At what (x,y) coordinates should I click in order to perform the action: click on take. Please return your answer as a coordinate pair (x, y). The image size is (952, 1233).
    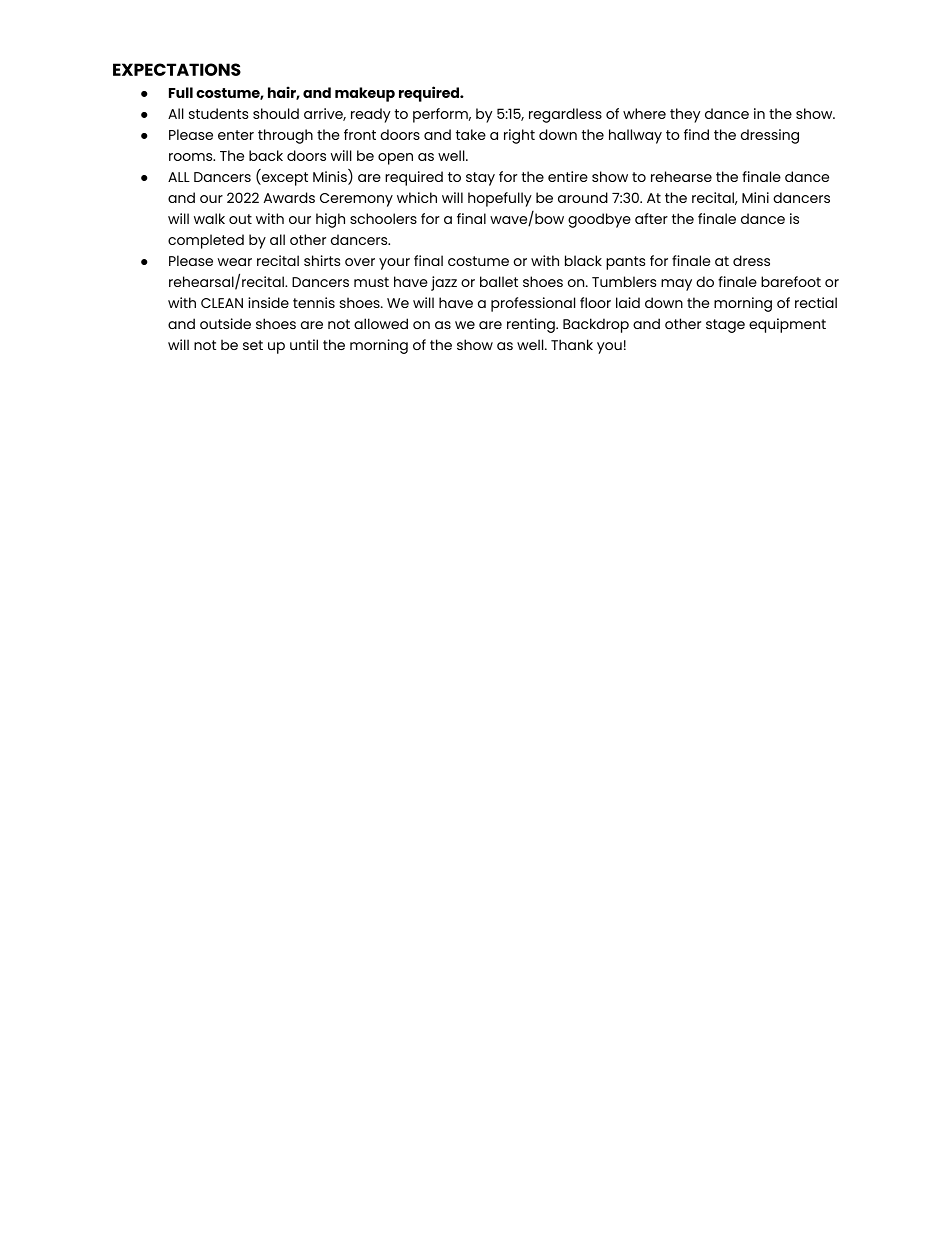
    Looking at the image, I should click on (471, 134).
